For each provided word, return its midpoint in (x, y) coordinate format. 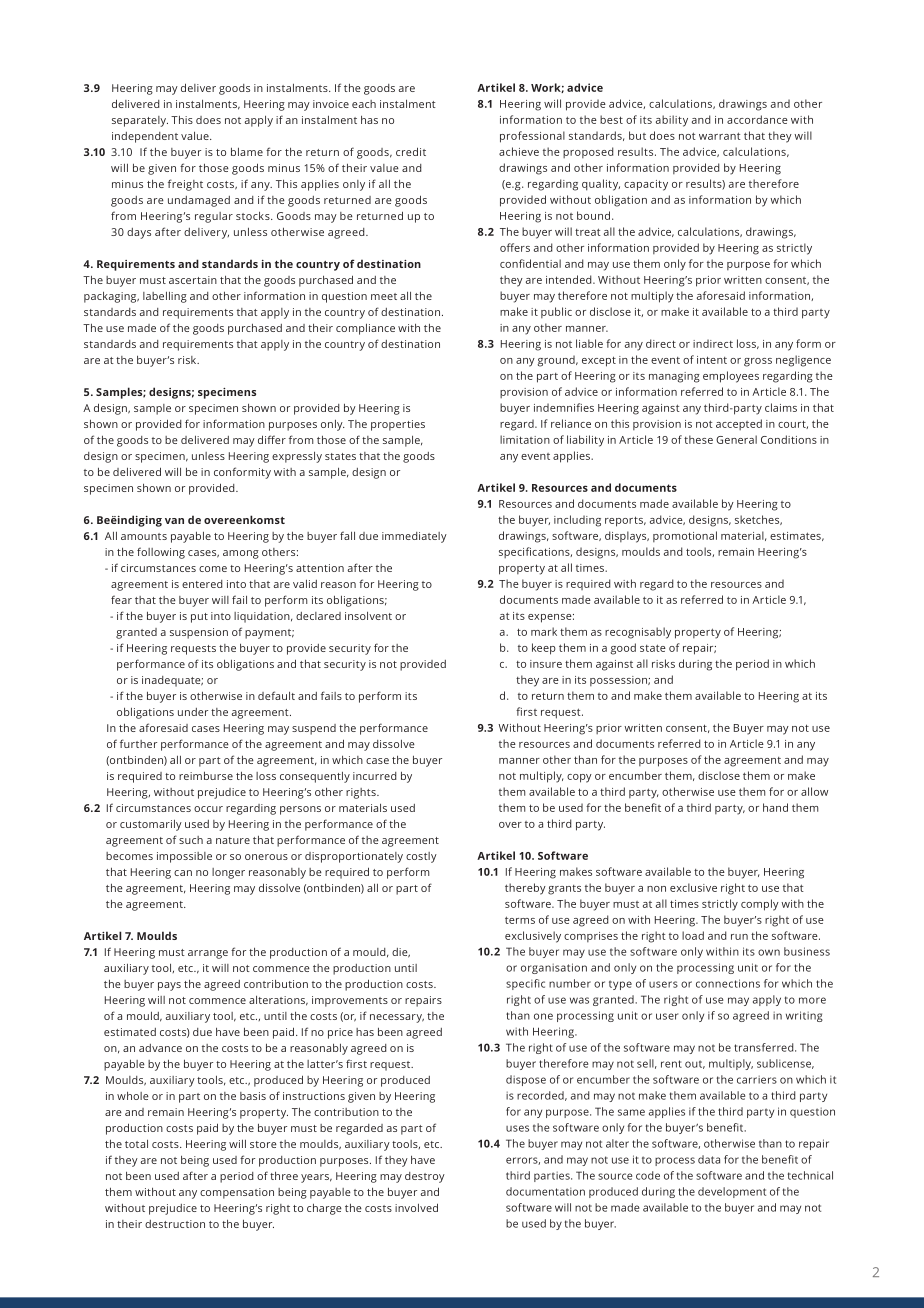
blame (247, 152)
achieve (519, 151)
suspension (199, 633)
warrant (720, 136)
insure (546, 664)
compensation (237, 1193)
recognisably (638, 633)
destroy (425, 1177)
